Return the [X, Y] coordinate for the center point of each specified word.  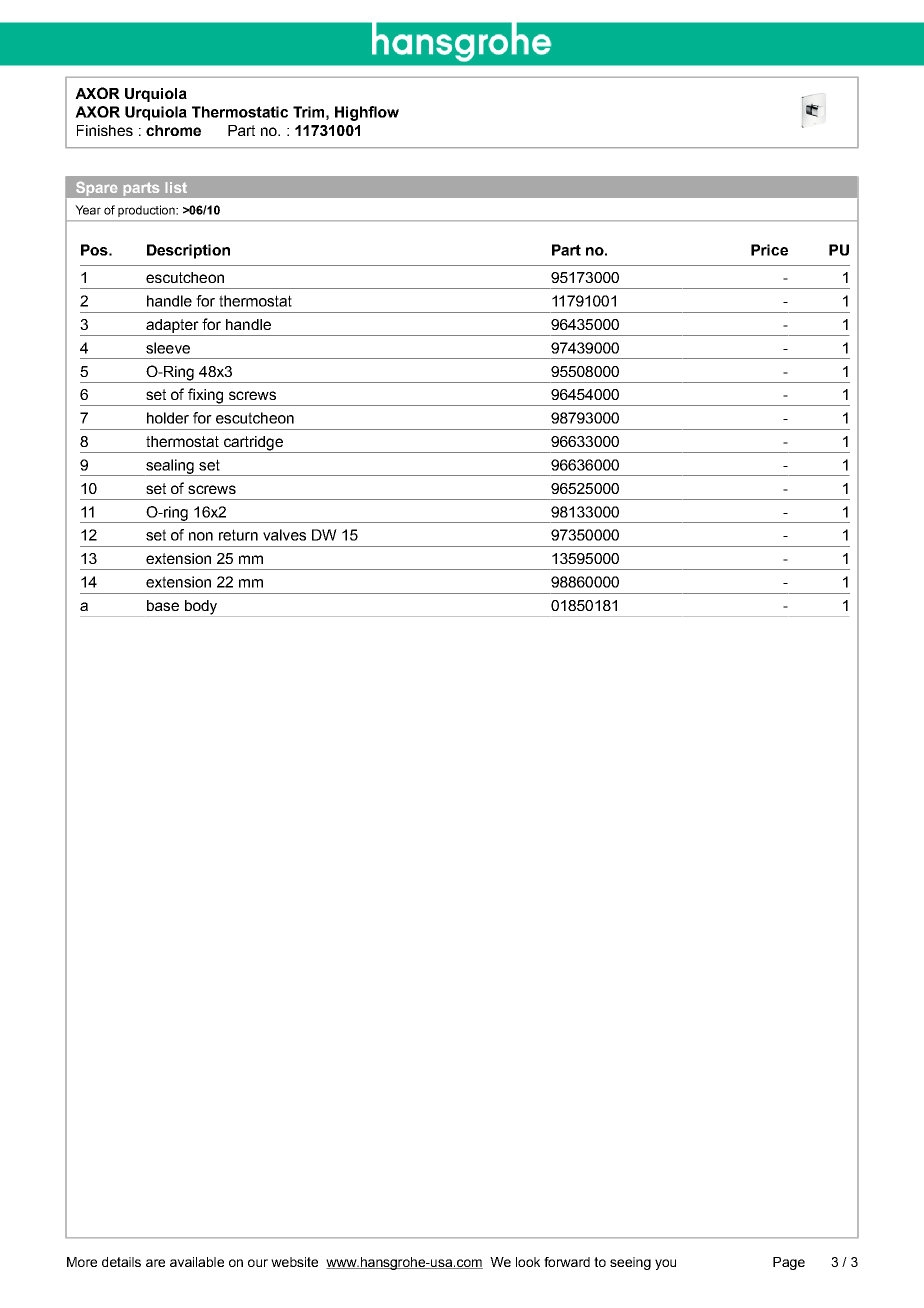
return [238, 535]
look [528, 1262]
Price [769, 250]
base [163, 605]
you [665, 1264]
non [201, 536]
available [197, 1262]
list [176, 187]
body [201, 608]
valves [284, 535]
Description [188, 251]
